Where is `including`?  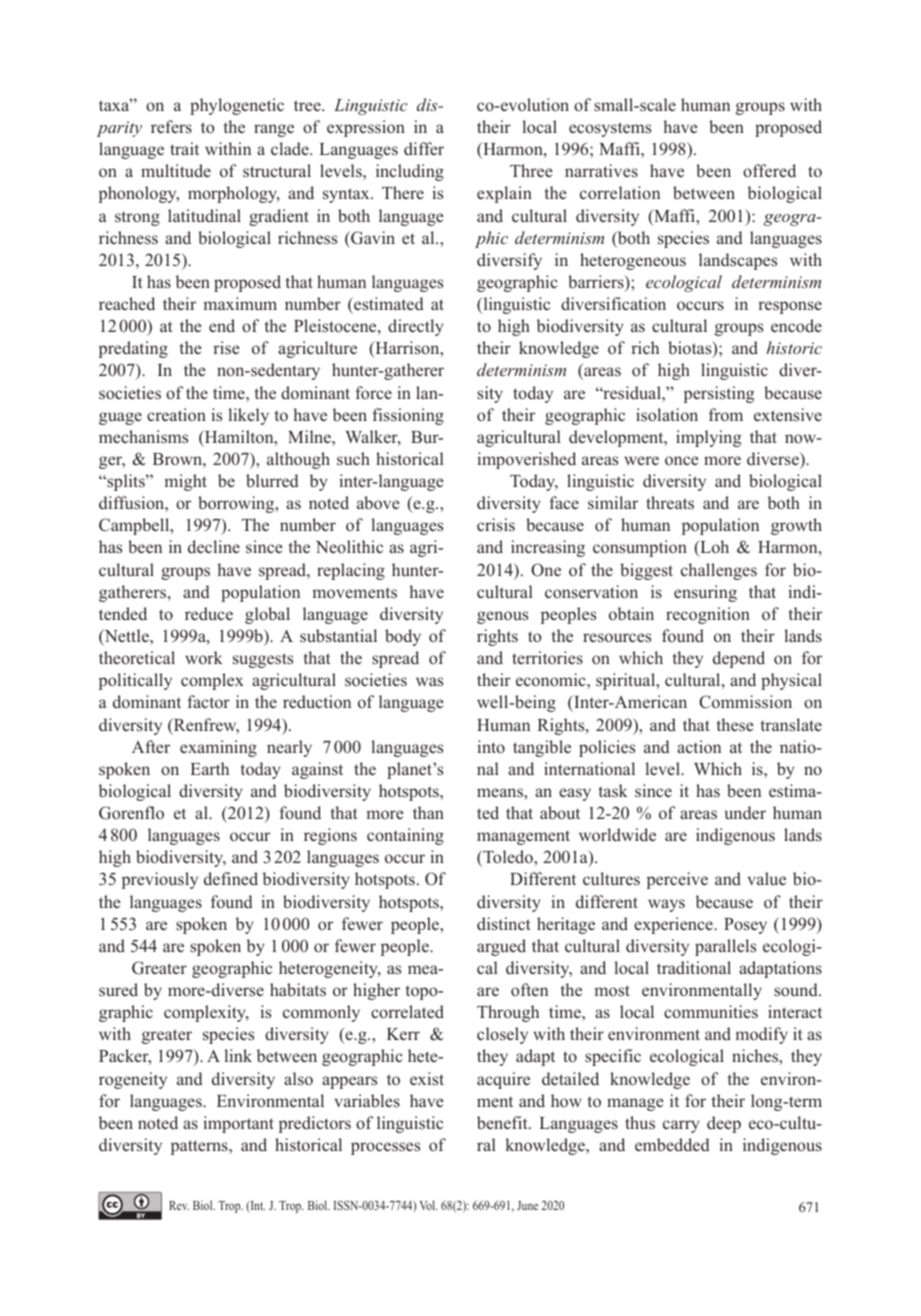 including is located at coordinates (410, 172).
